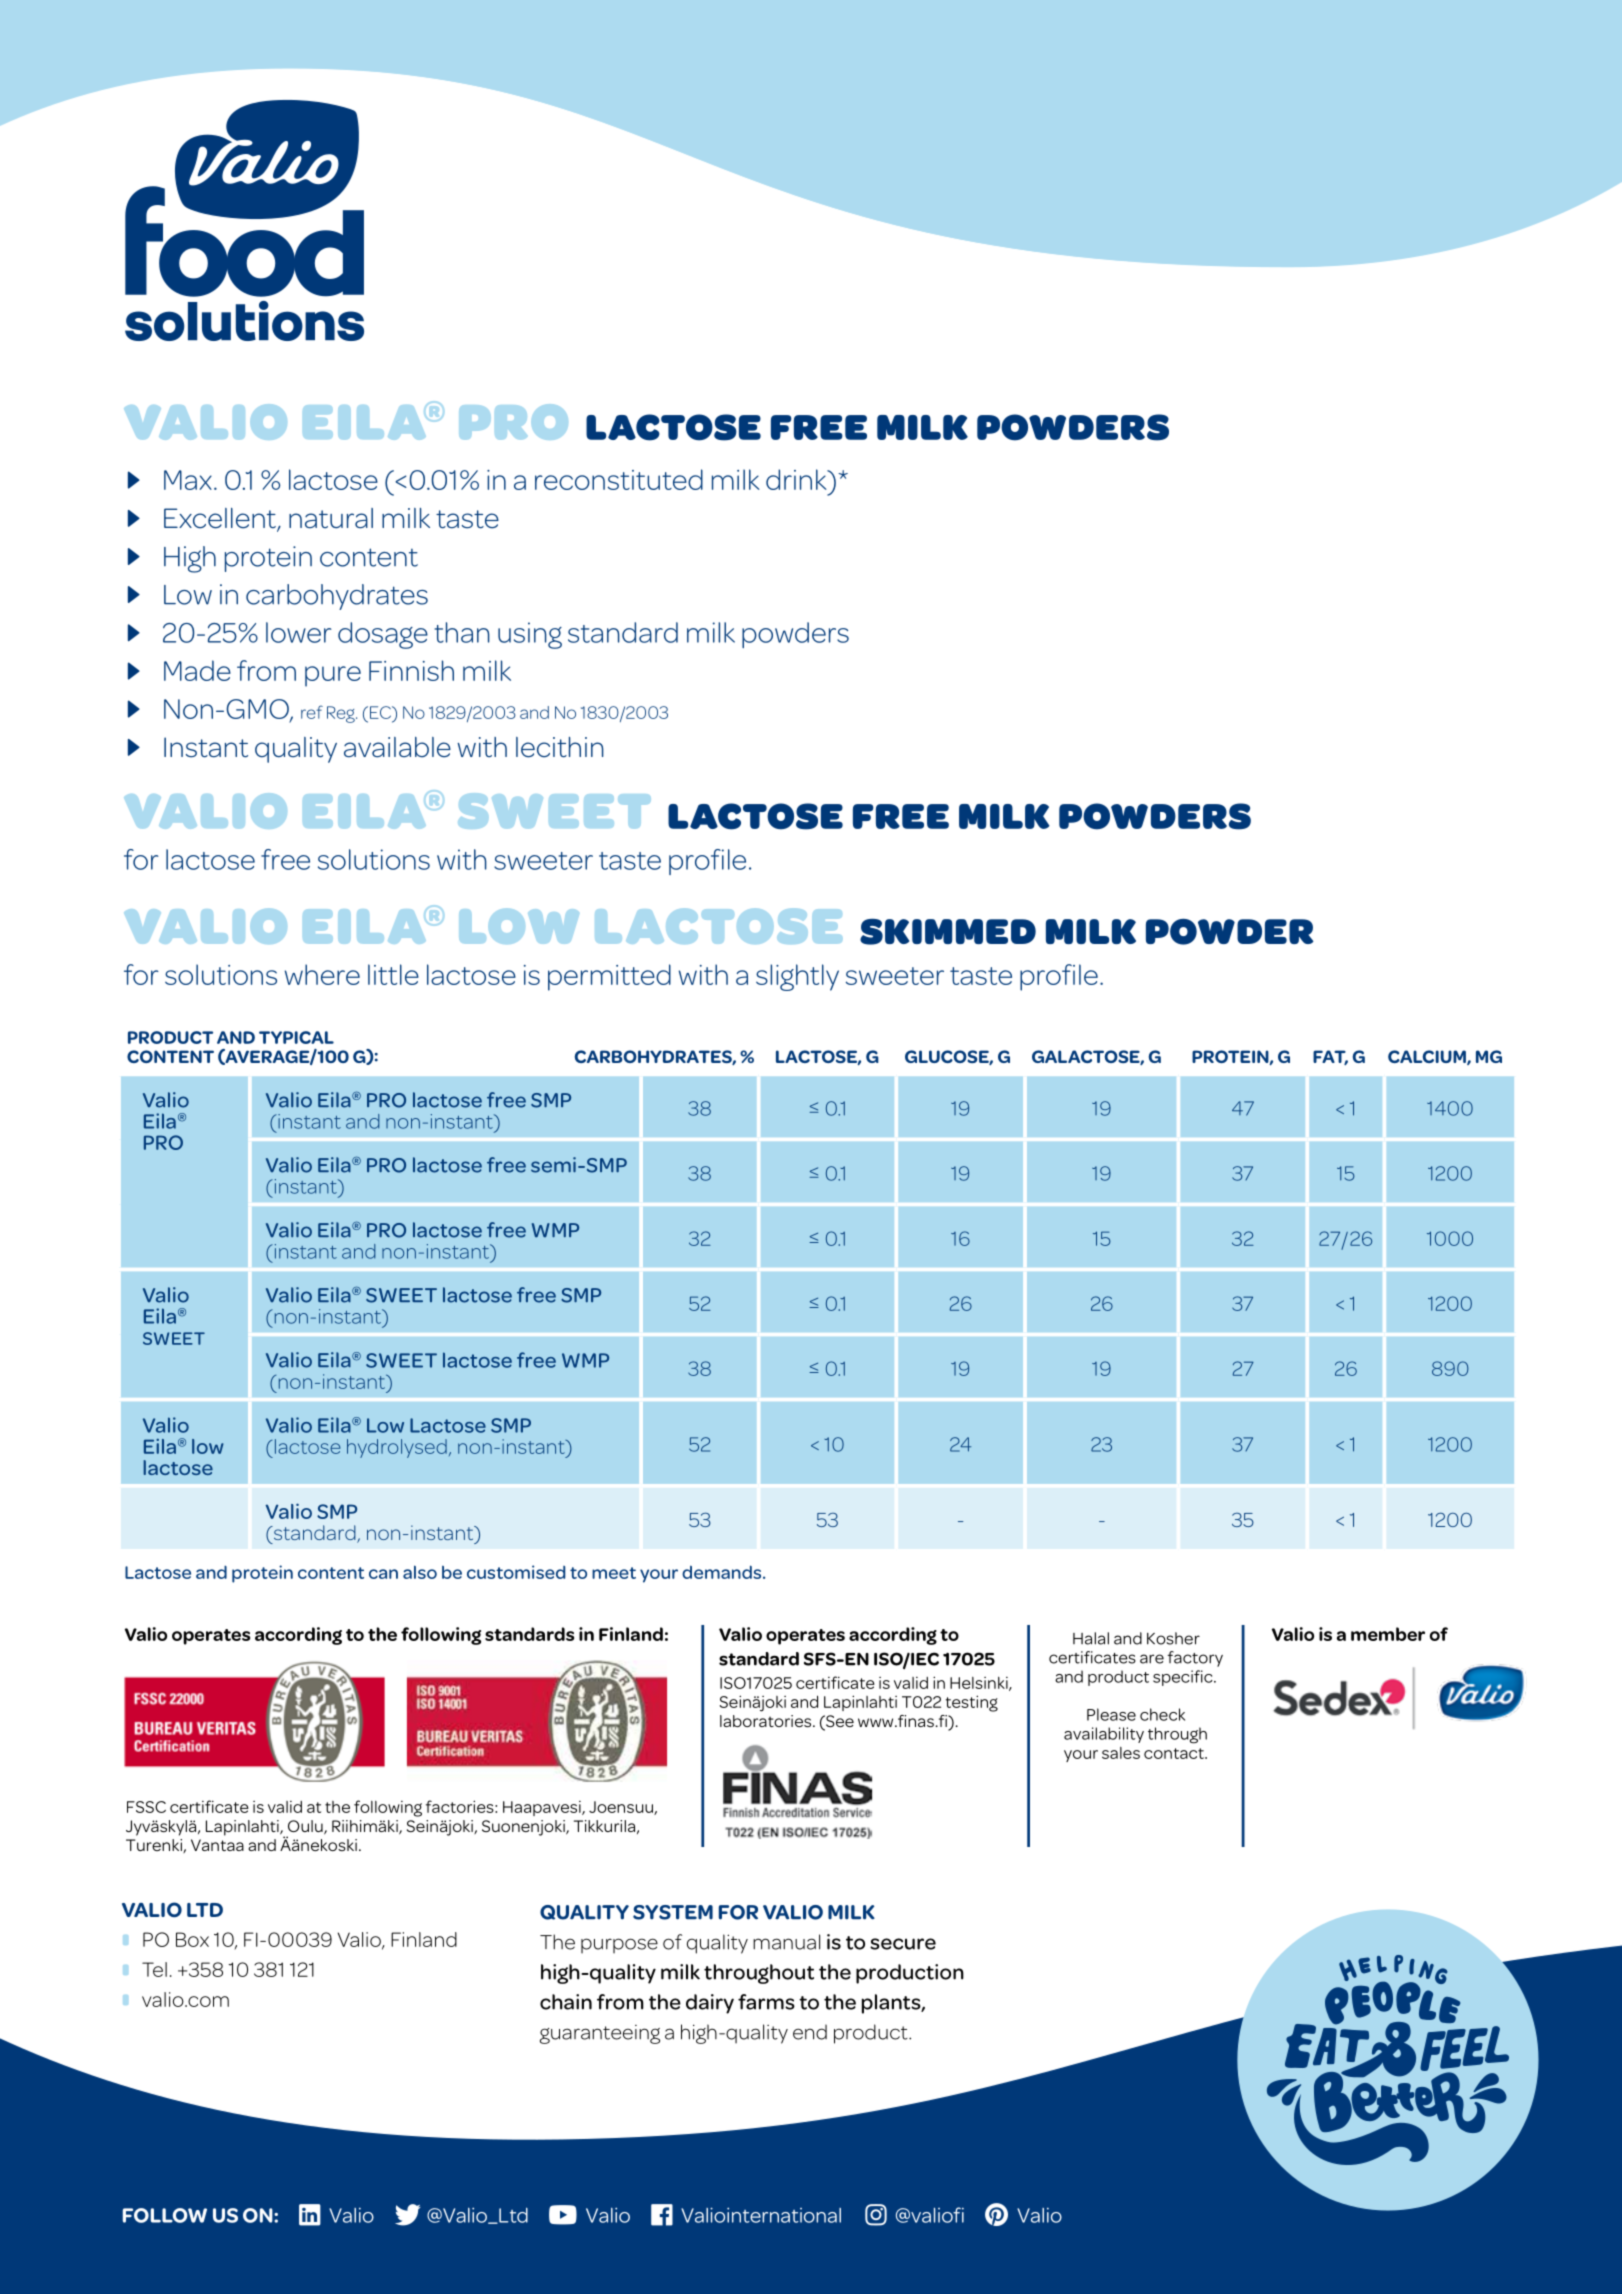  I want to click on secure, so click(903, 1944).
